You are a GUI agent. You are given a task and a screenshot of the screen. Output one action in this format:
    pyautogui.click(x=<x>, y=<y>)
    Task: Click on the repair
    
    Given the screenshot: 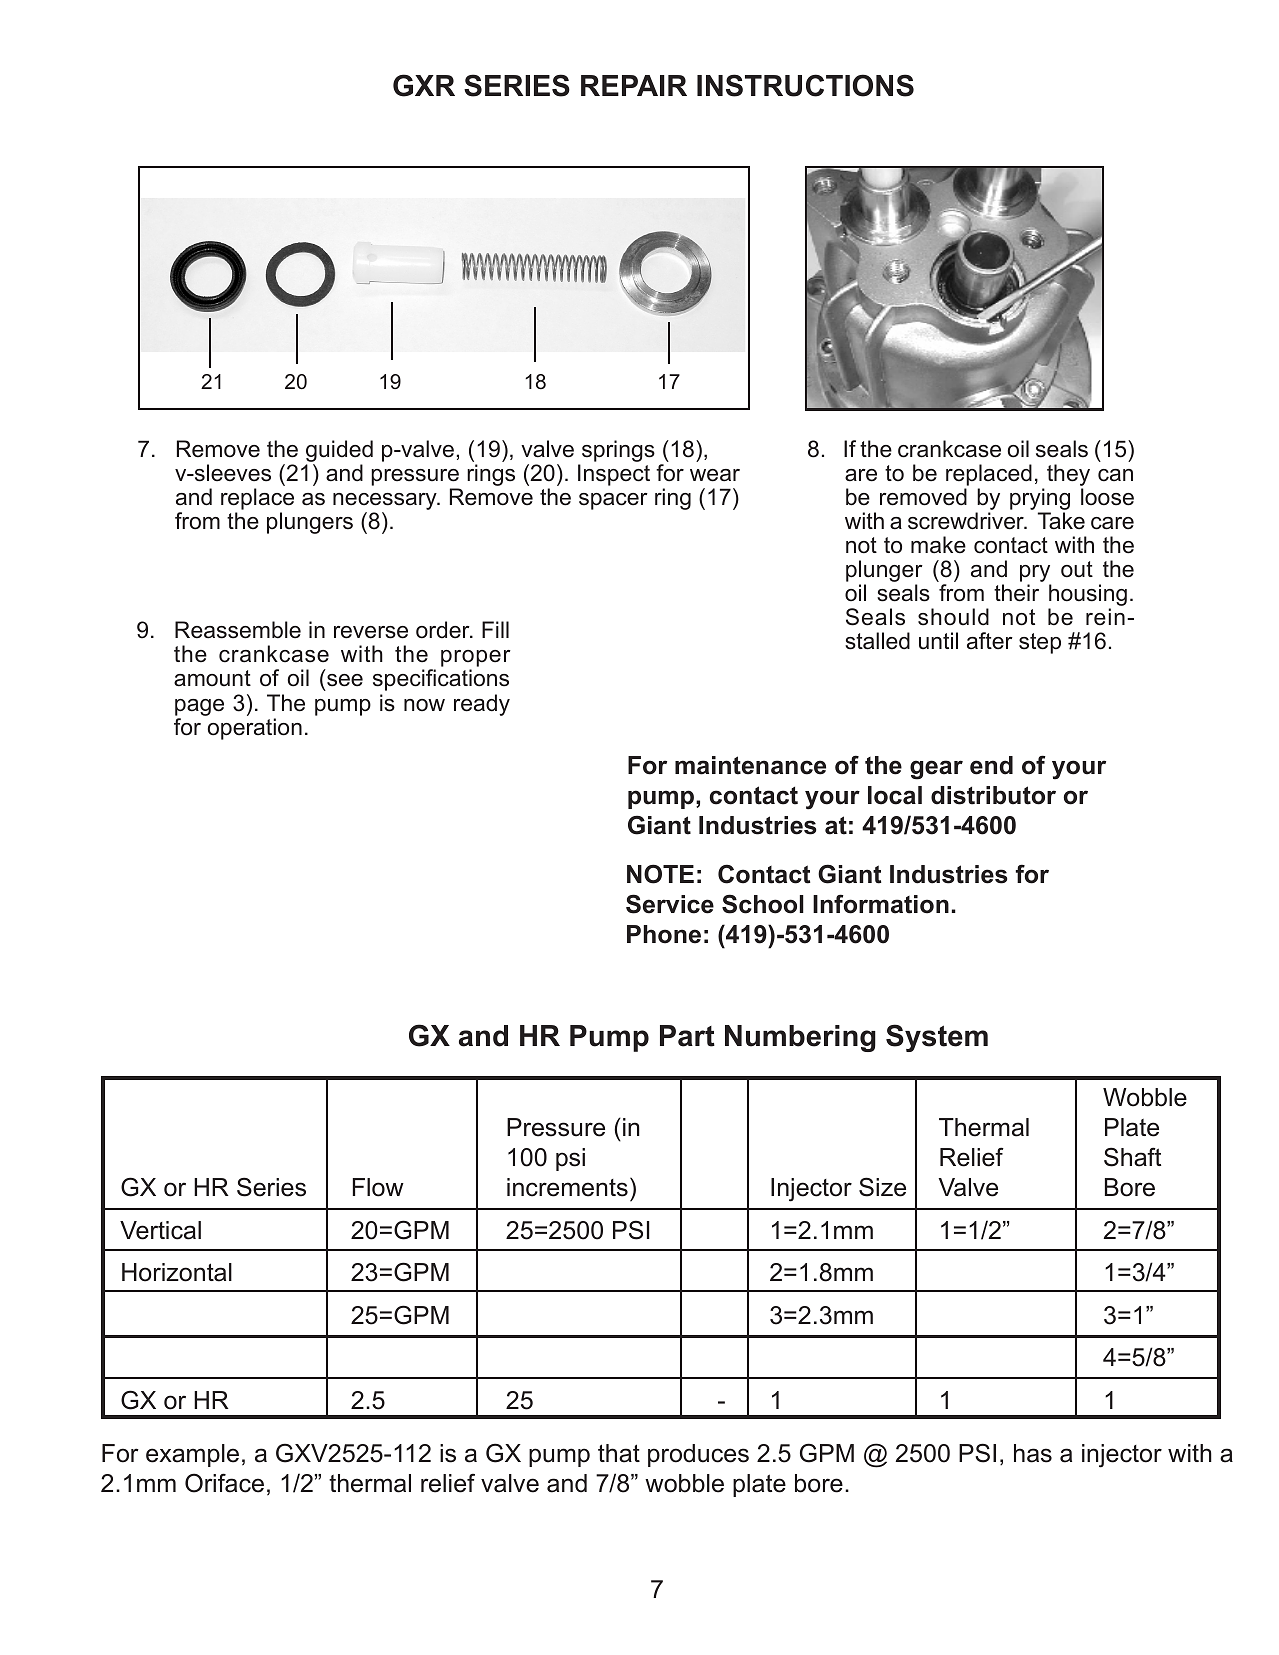 What is the action you would take?
    pyautogui.click(x=634, y=85)
